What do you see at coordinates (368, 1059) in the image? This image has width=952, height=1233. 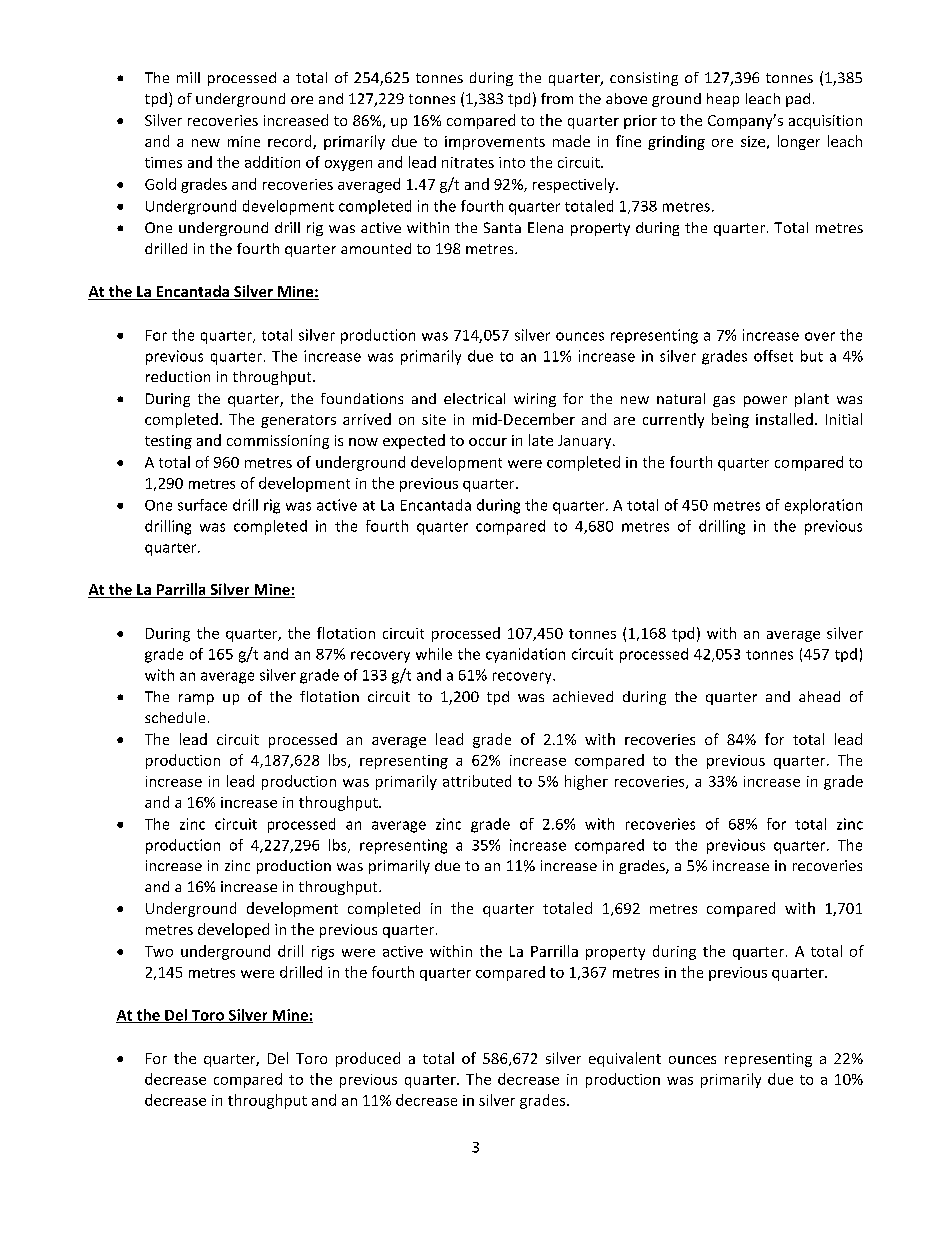 I see `produced` at bounding box center [368, 1059].
